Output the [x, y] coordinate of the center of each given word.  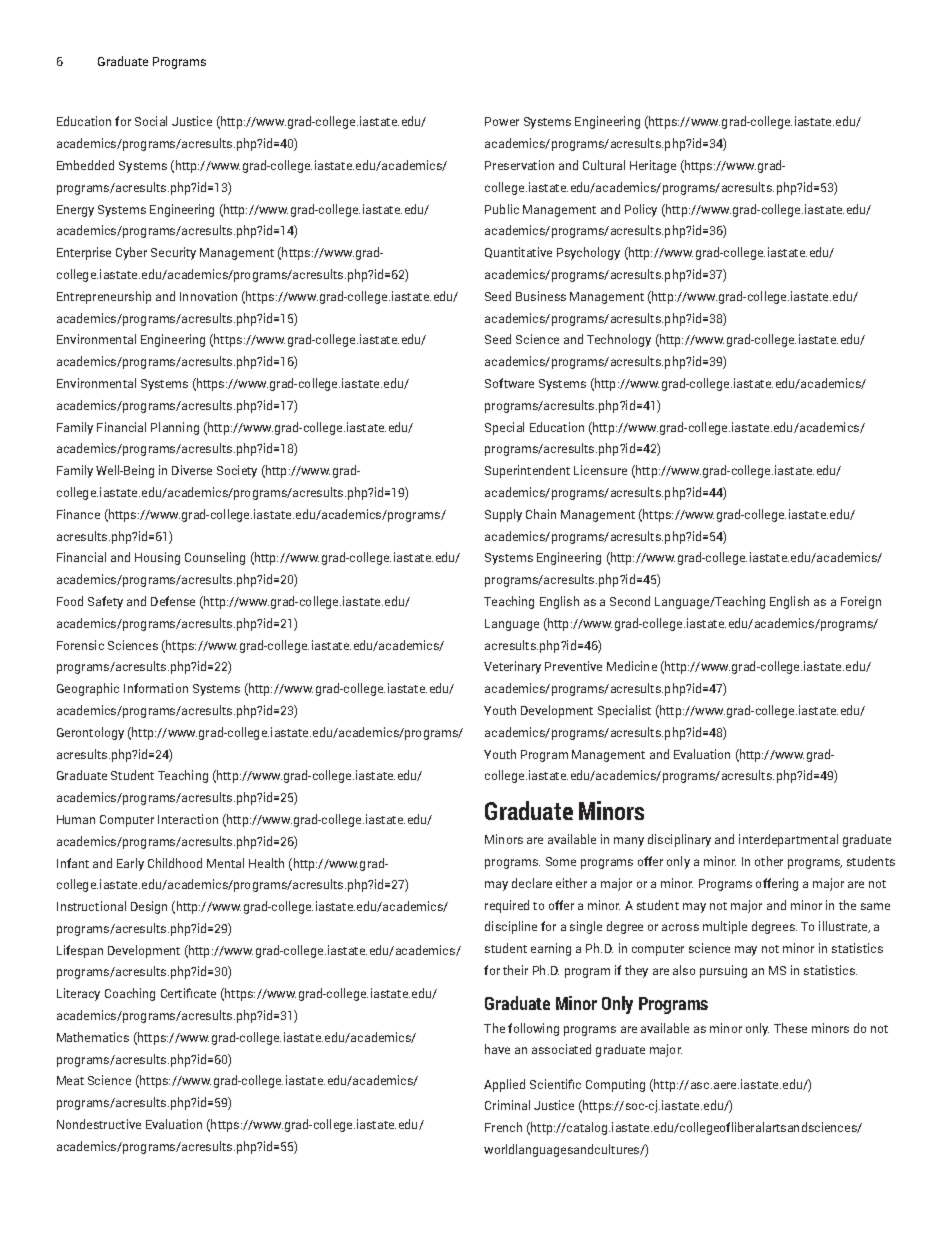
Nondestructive [99, 1124]
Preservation [519, 165]
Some [561, 861]
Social [151, 121]
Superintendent [527, 471]
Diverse [192, 470]
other [769, 861]
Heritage [653, 166]
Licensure [600, 470]
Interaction [188, 819]
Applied [504, 1085]
